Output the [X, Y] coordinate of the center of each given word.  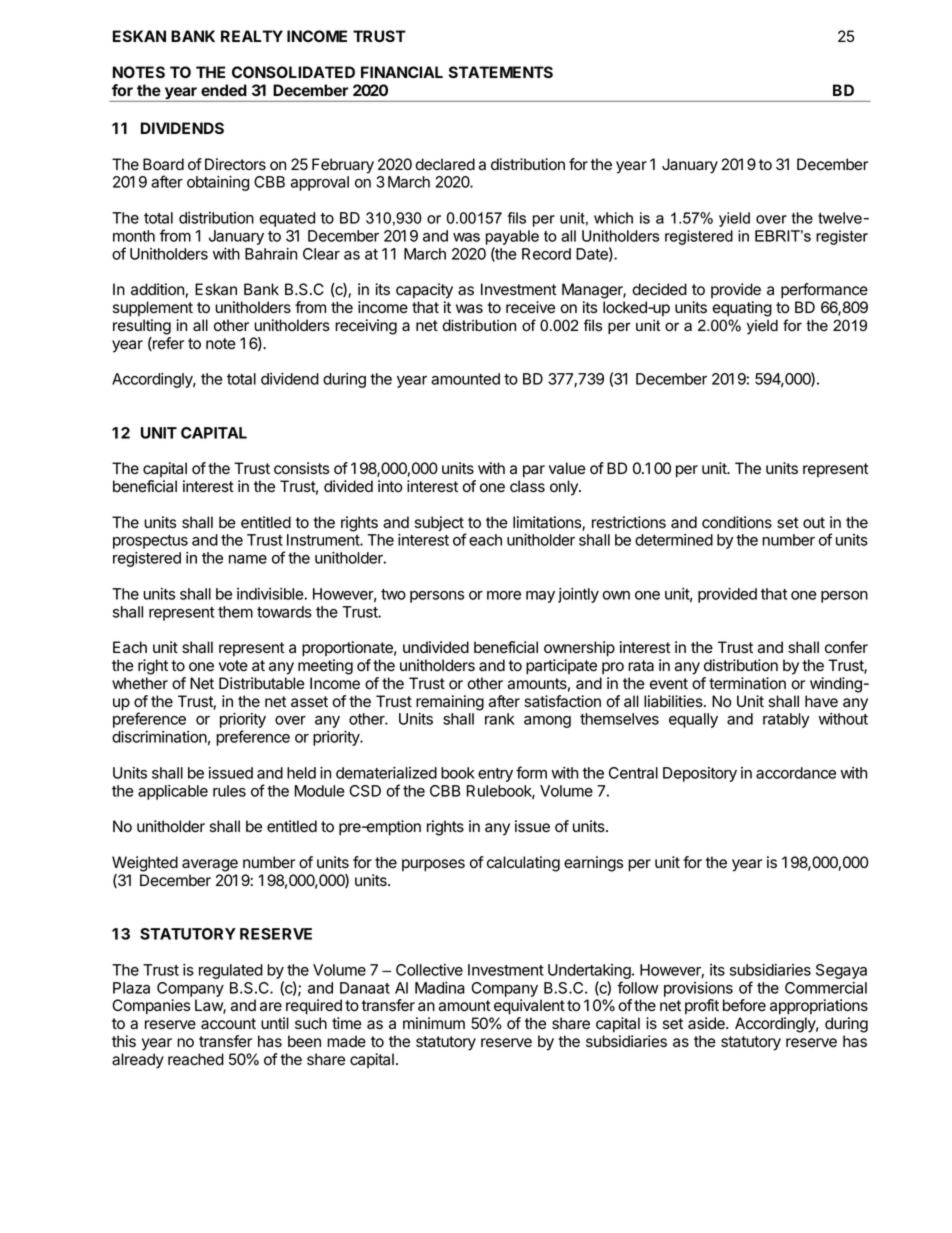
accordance [796, 773]
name [248, 559]
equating [742, 309]
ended [224, 90]
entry [495, 775]
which [613, 218]
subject [440, 525]
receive [530, 307]
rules [229, 791]
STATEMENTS [501, 72]
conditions [737, 522]
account [228, 1024]
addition [158, 290]
